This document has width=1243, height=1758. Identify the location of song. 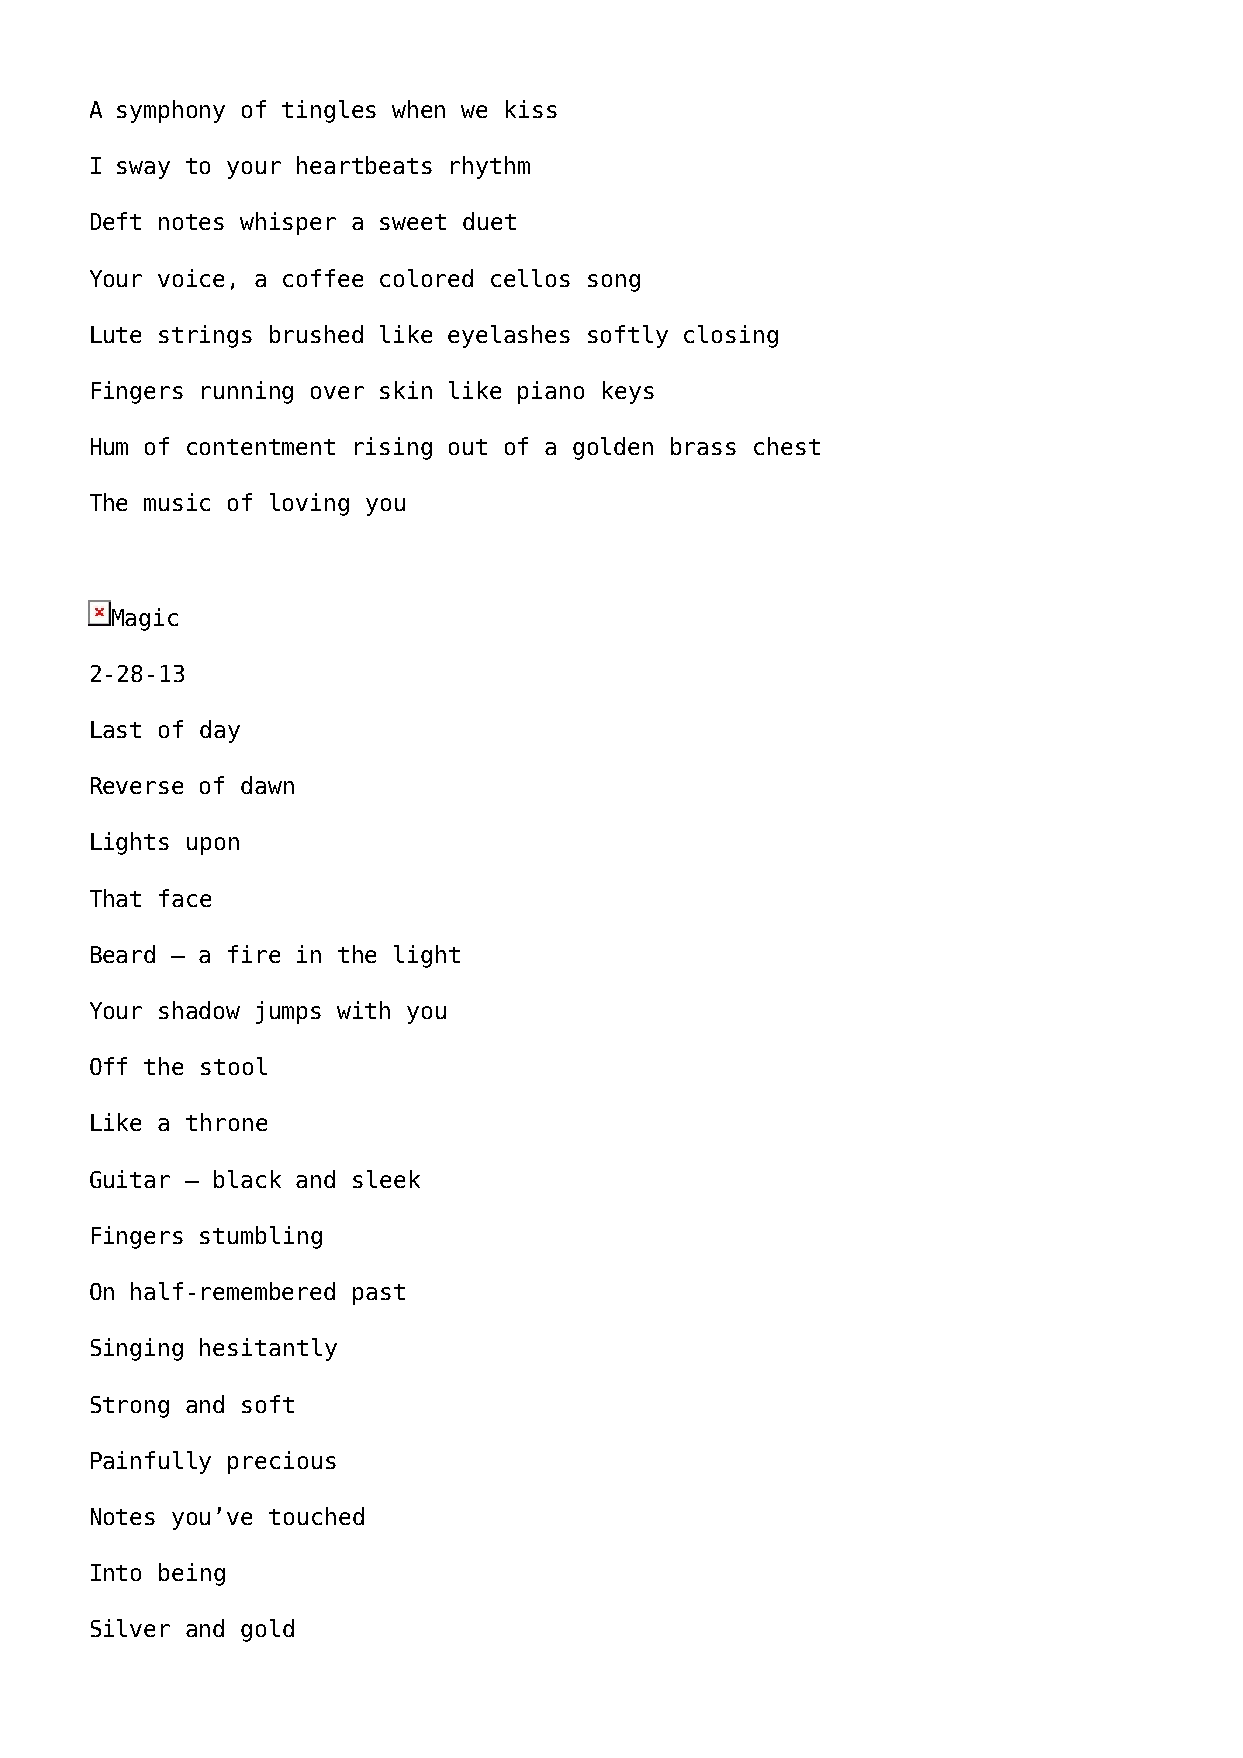
(614, 283).
